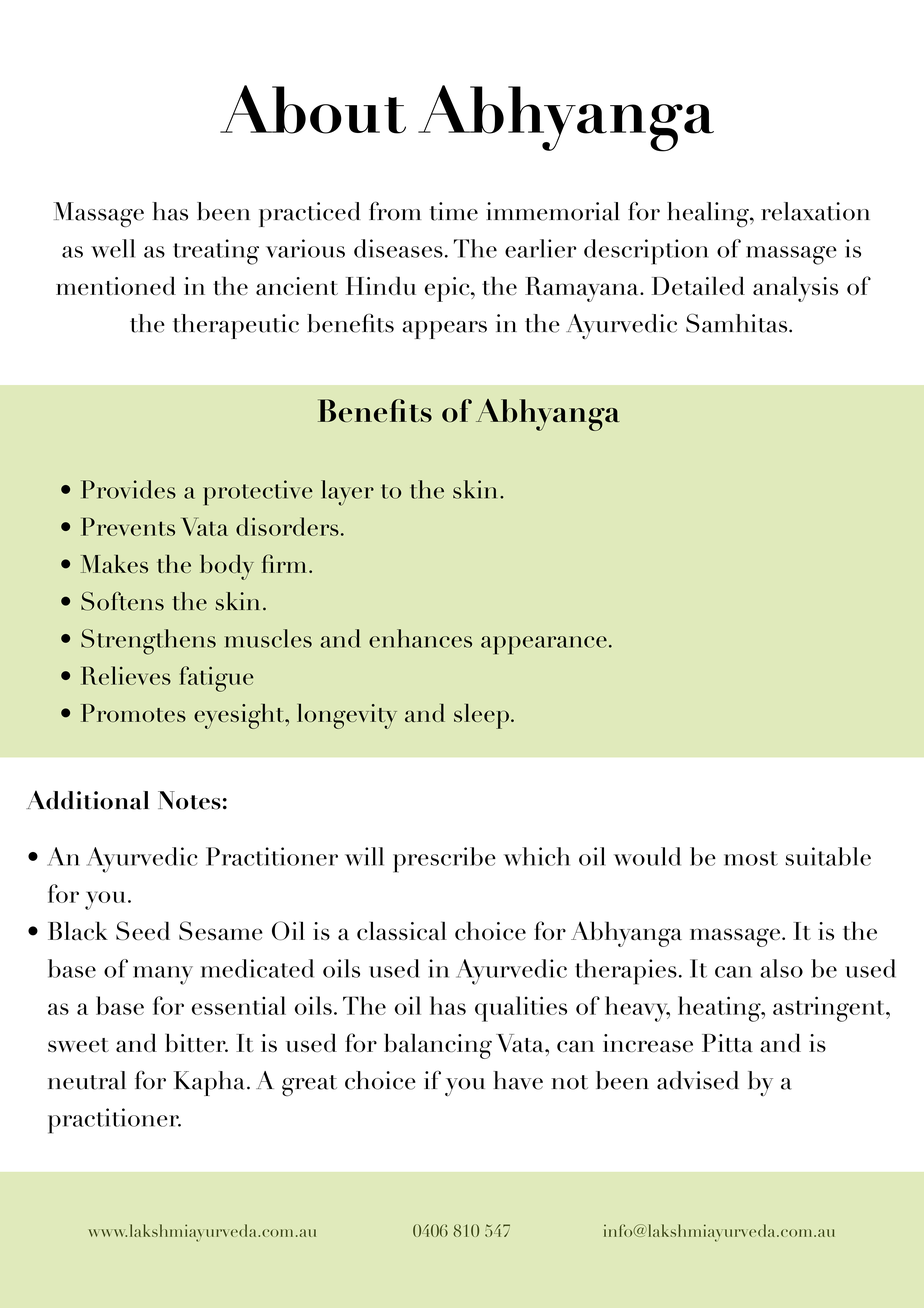 The height and width of the screenshot is (1308, 924). I want to click on Pitta, so click(727, 1043).
